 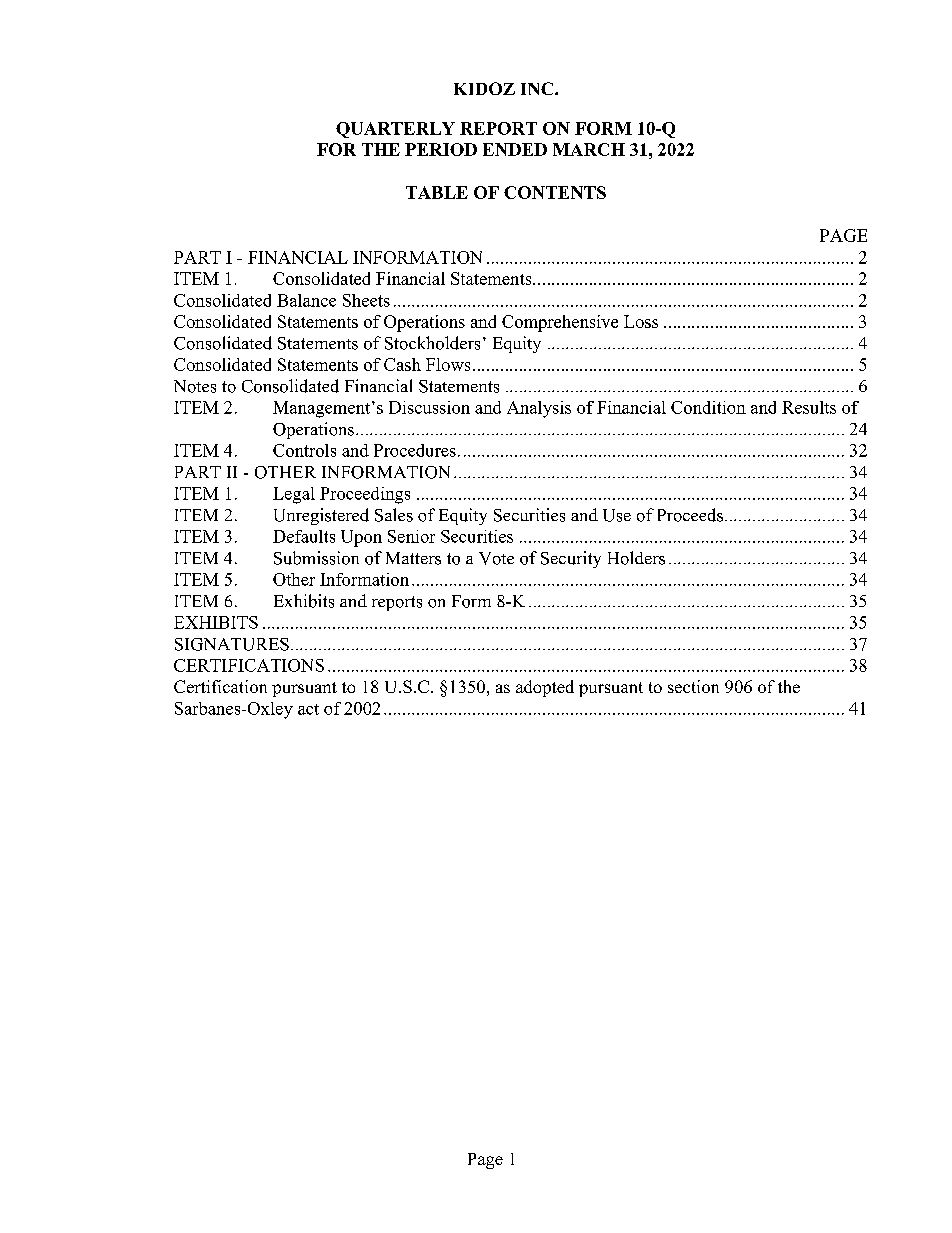 What do you see at coordinates (308, 709) in the screenshot?
I see `act` at bounding box center [308, 709].
